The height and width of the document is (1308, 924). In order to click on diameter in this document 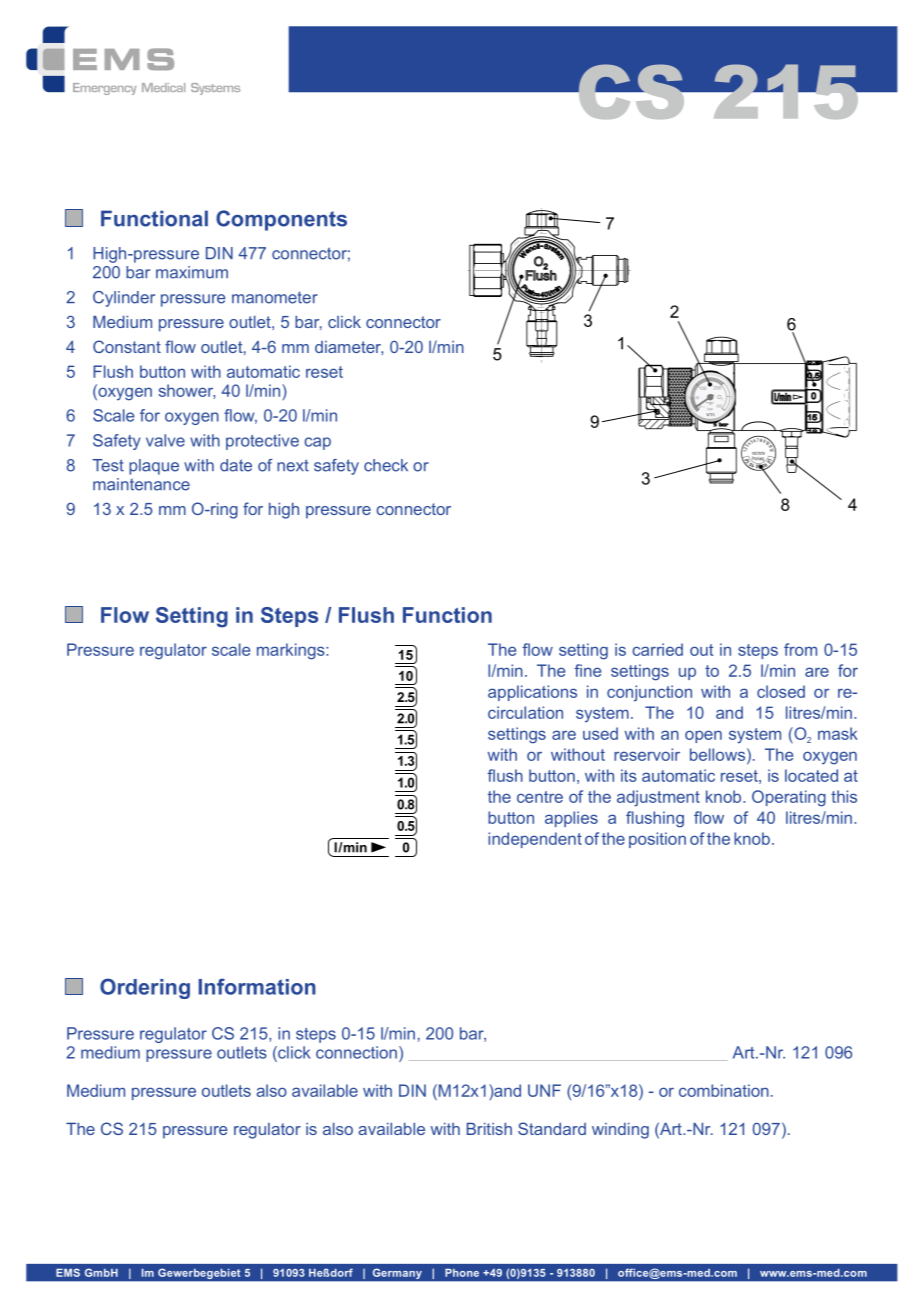, I will do `click(349, 348)`.
